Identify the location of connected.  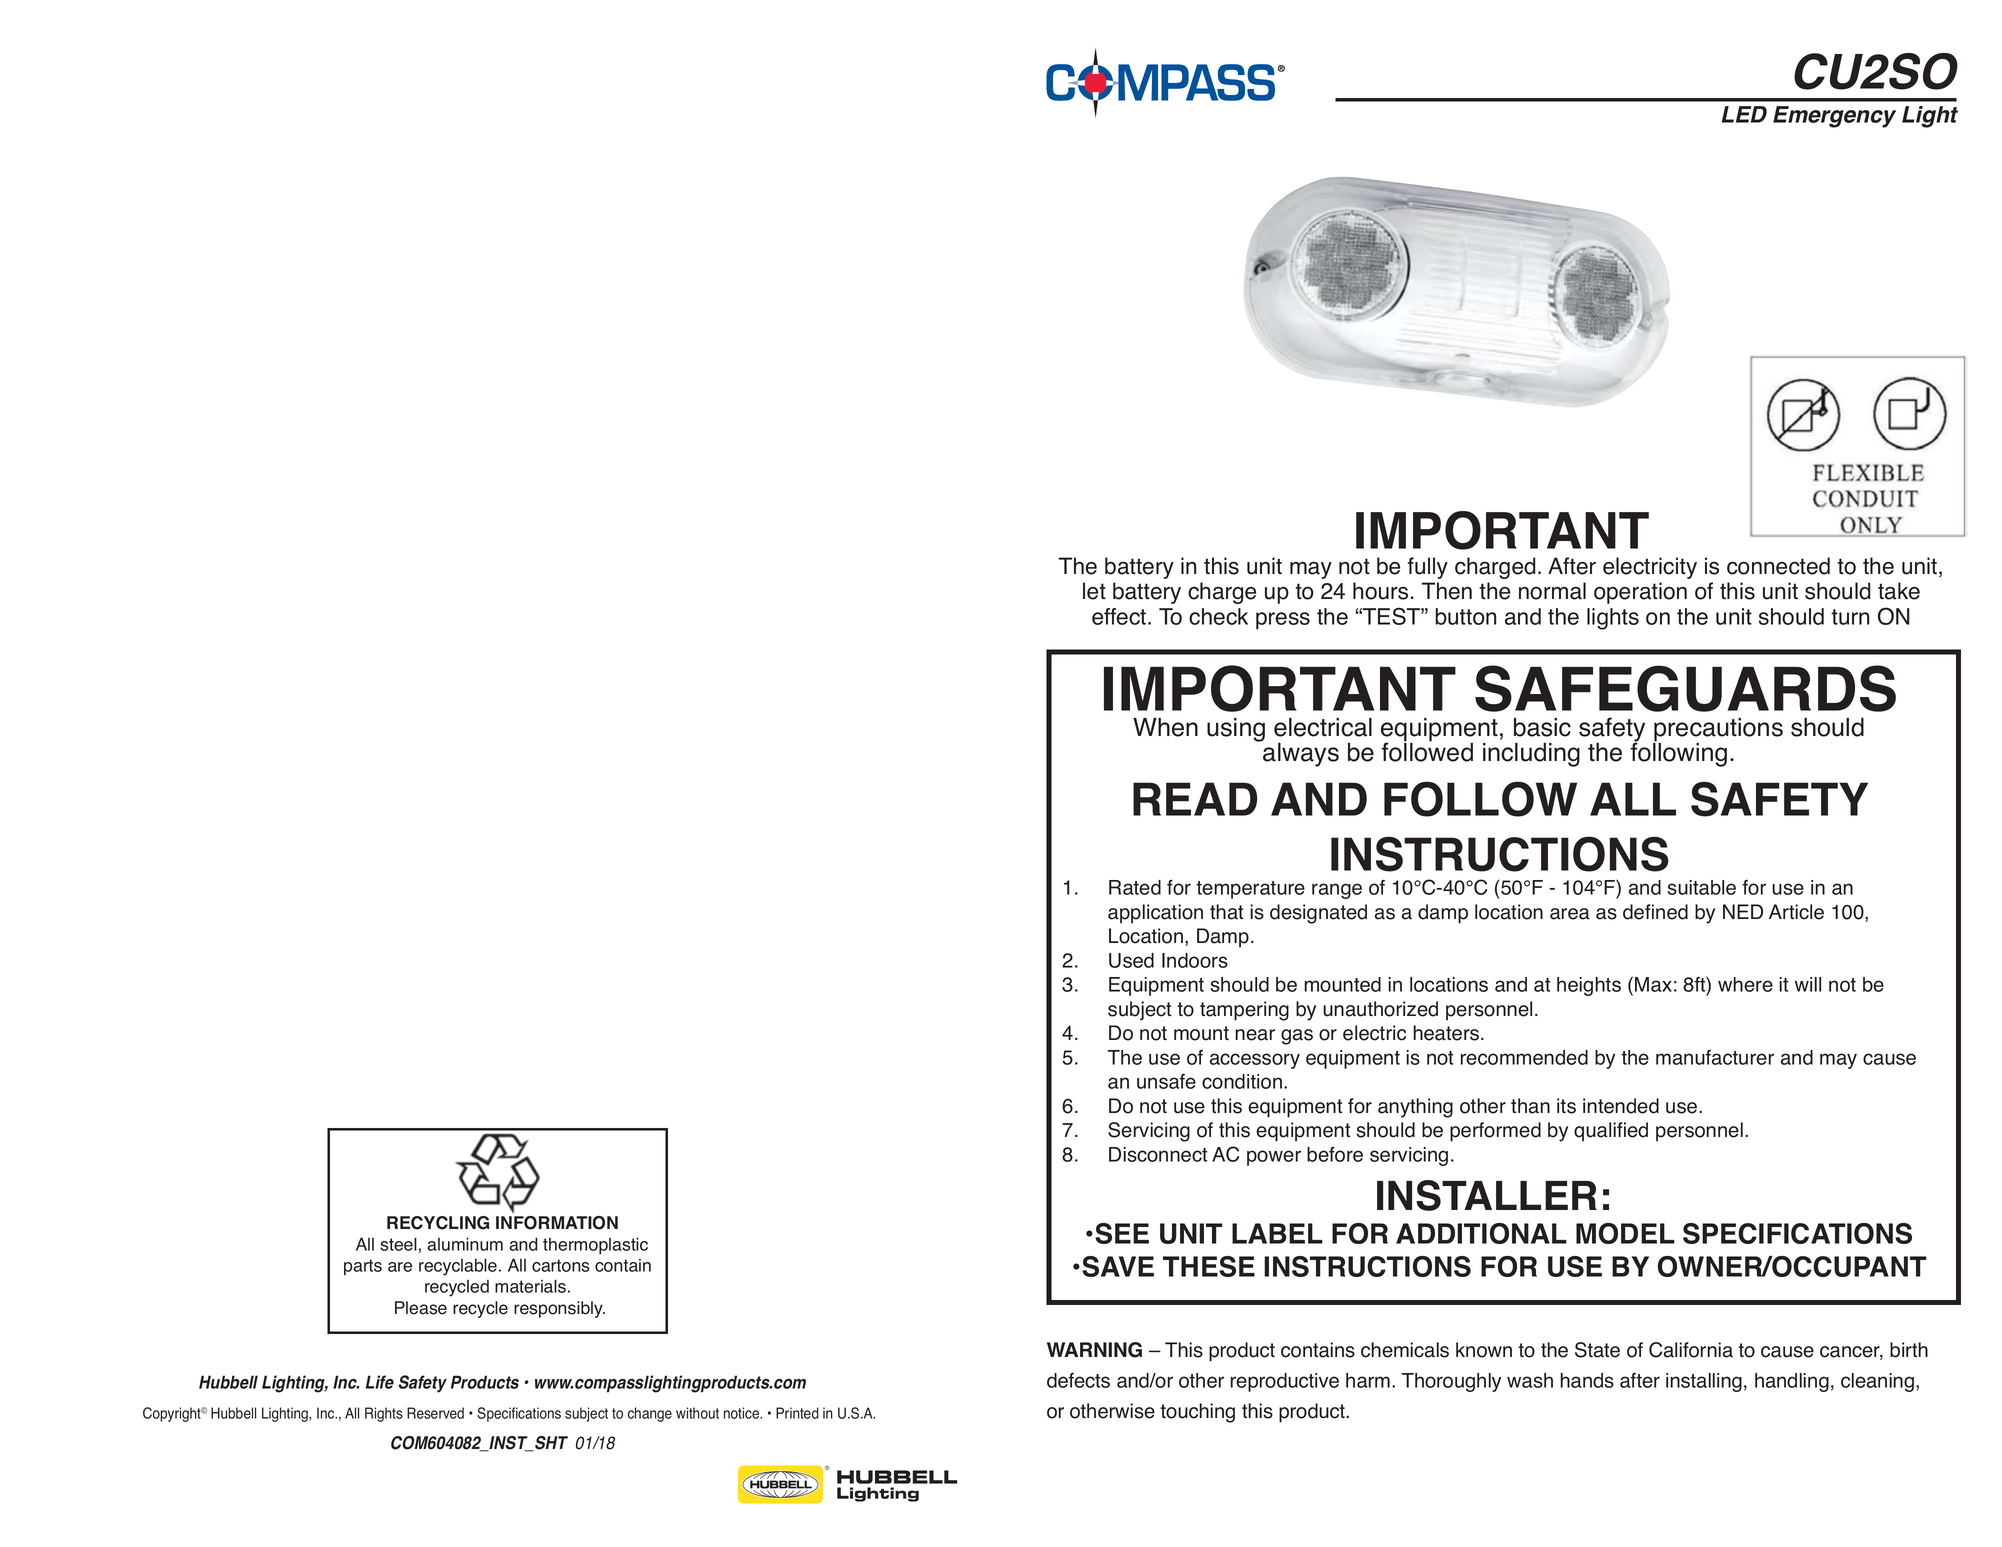
(1778, 566).
